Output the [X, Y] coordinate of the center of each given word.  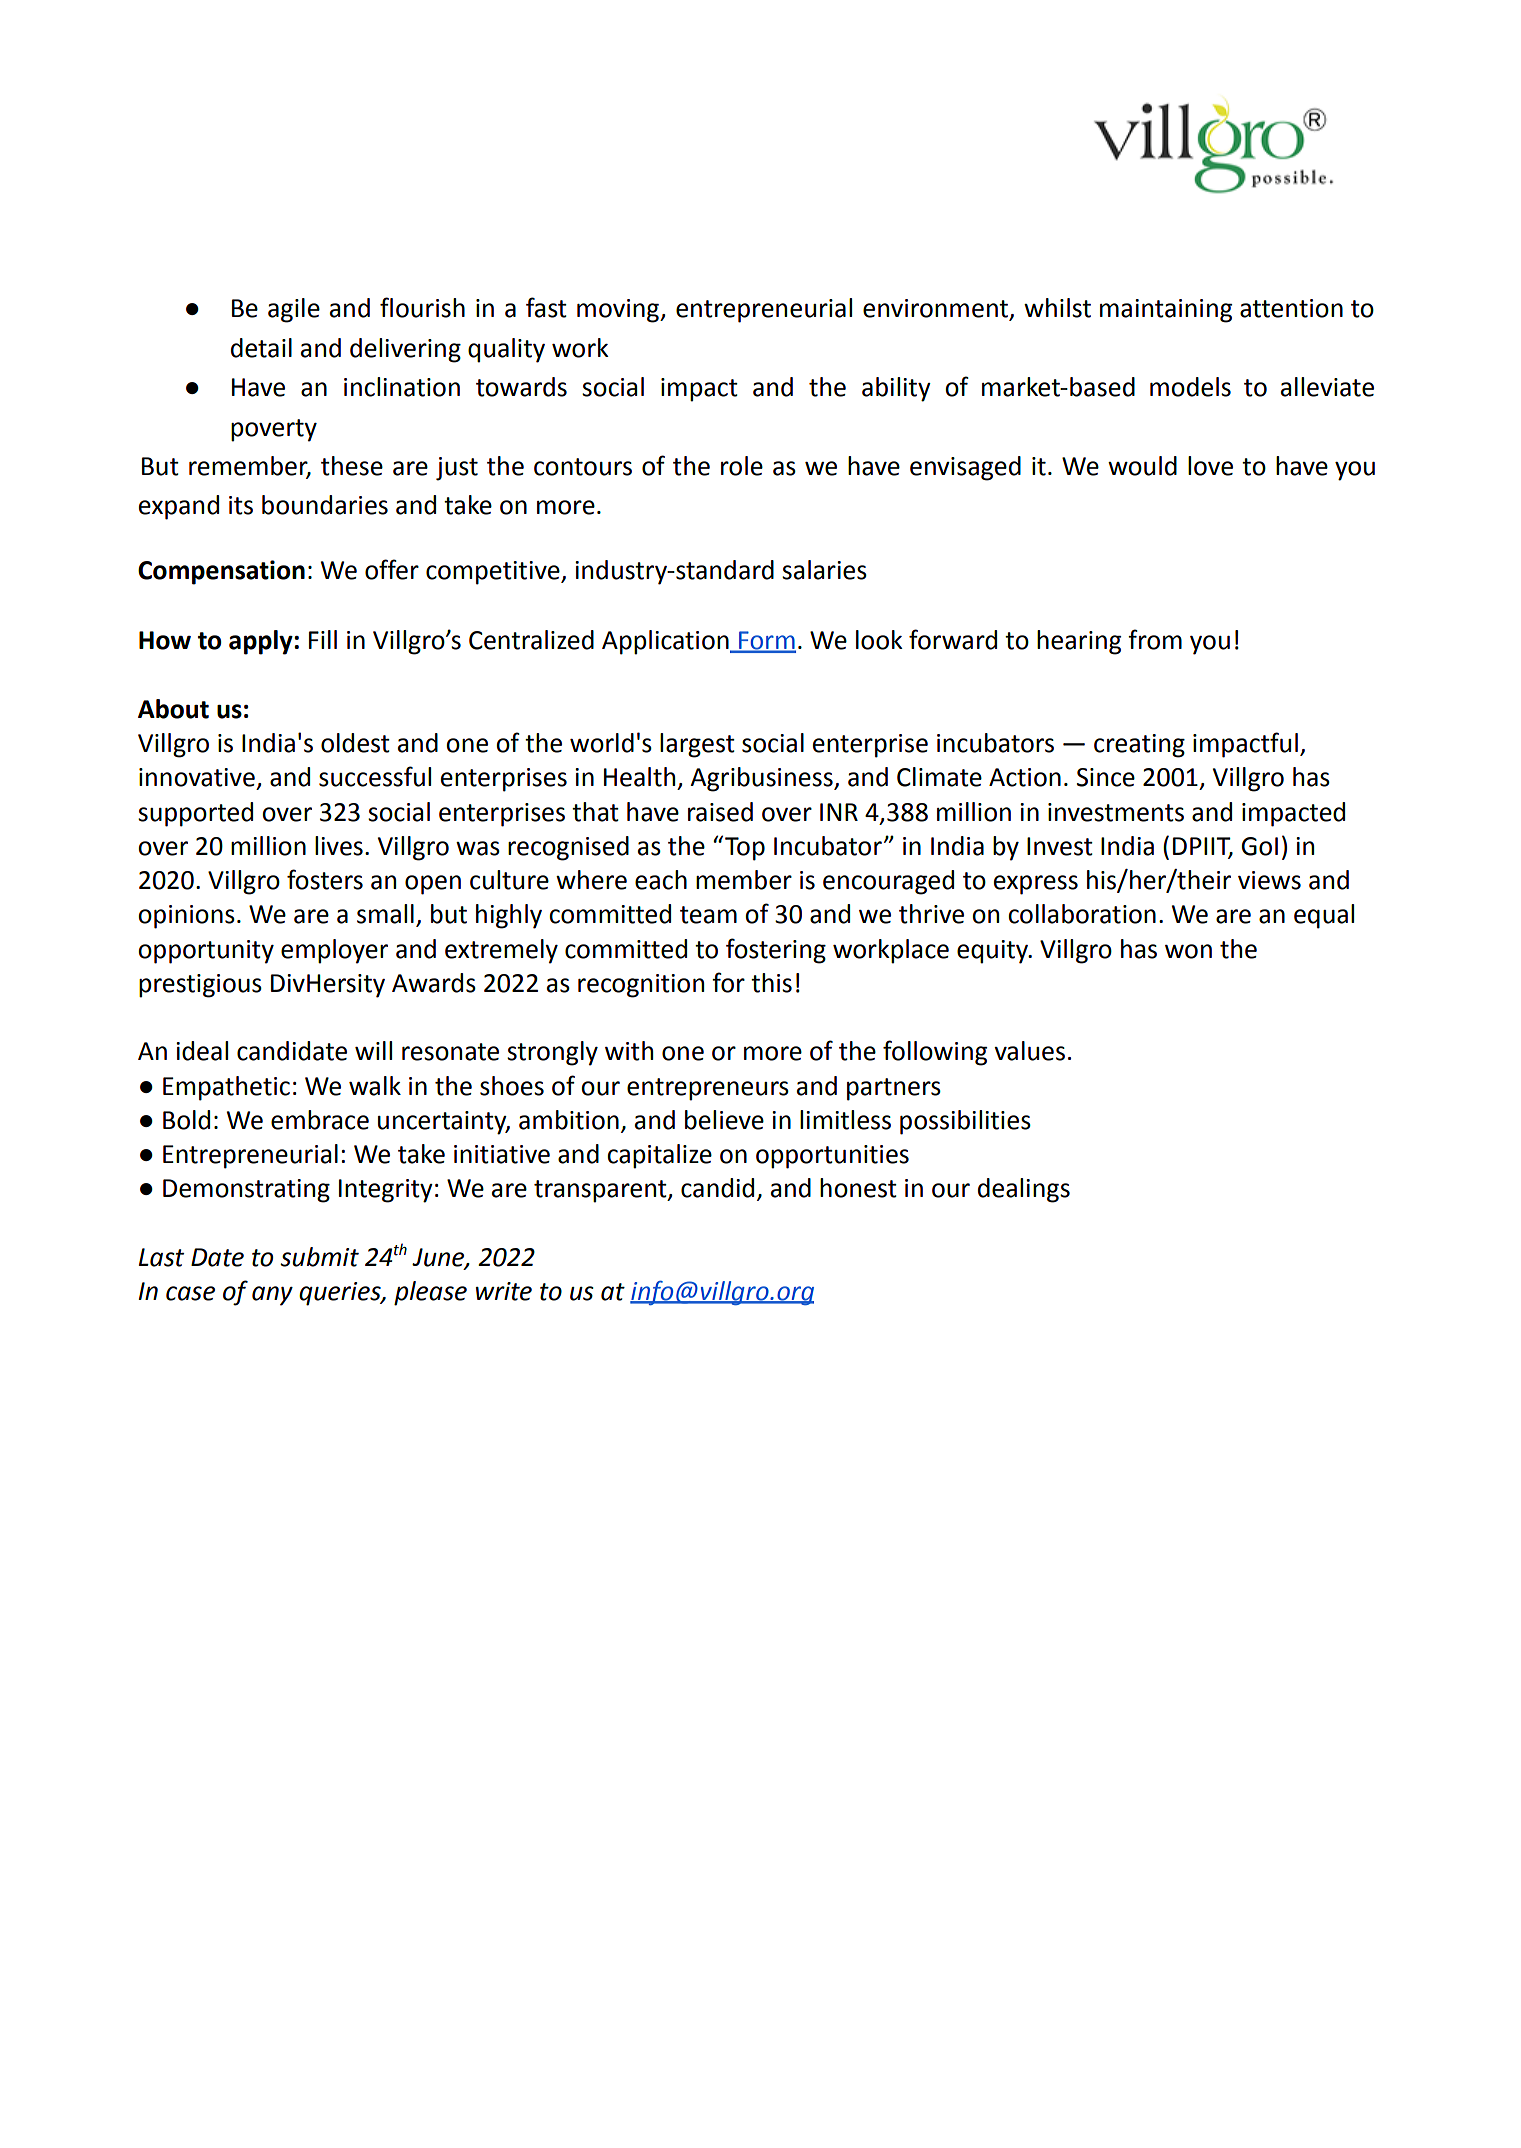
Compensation [221, 572]
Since [1106, 777]
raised [720, 812]
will [373, 1050]
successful [375, 776]
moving [619, 311]
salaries [824, 570]
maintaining [1166, 311]
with [629, 1051]
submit [319, 1257]
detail [261, 348]
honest [858, 1188]
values [1029, 1051]
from [1155, 639]
